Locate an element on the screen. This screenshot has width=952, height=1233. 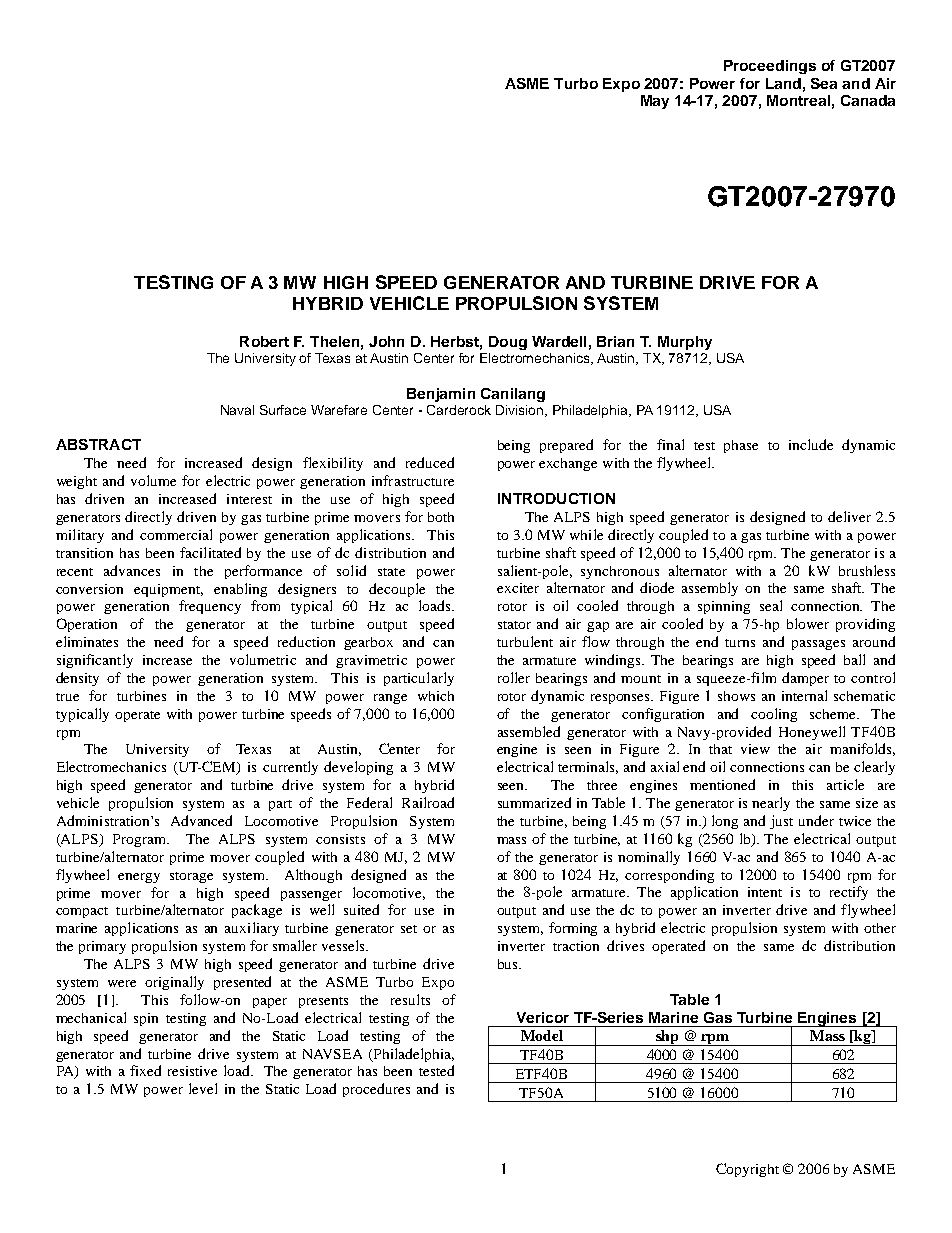
intent is located at coordinates (765, 892).
